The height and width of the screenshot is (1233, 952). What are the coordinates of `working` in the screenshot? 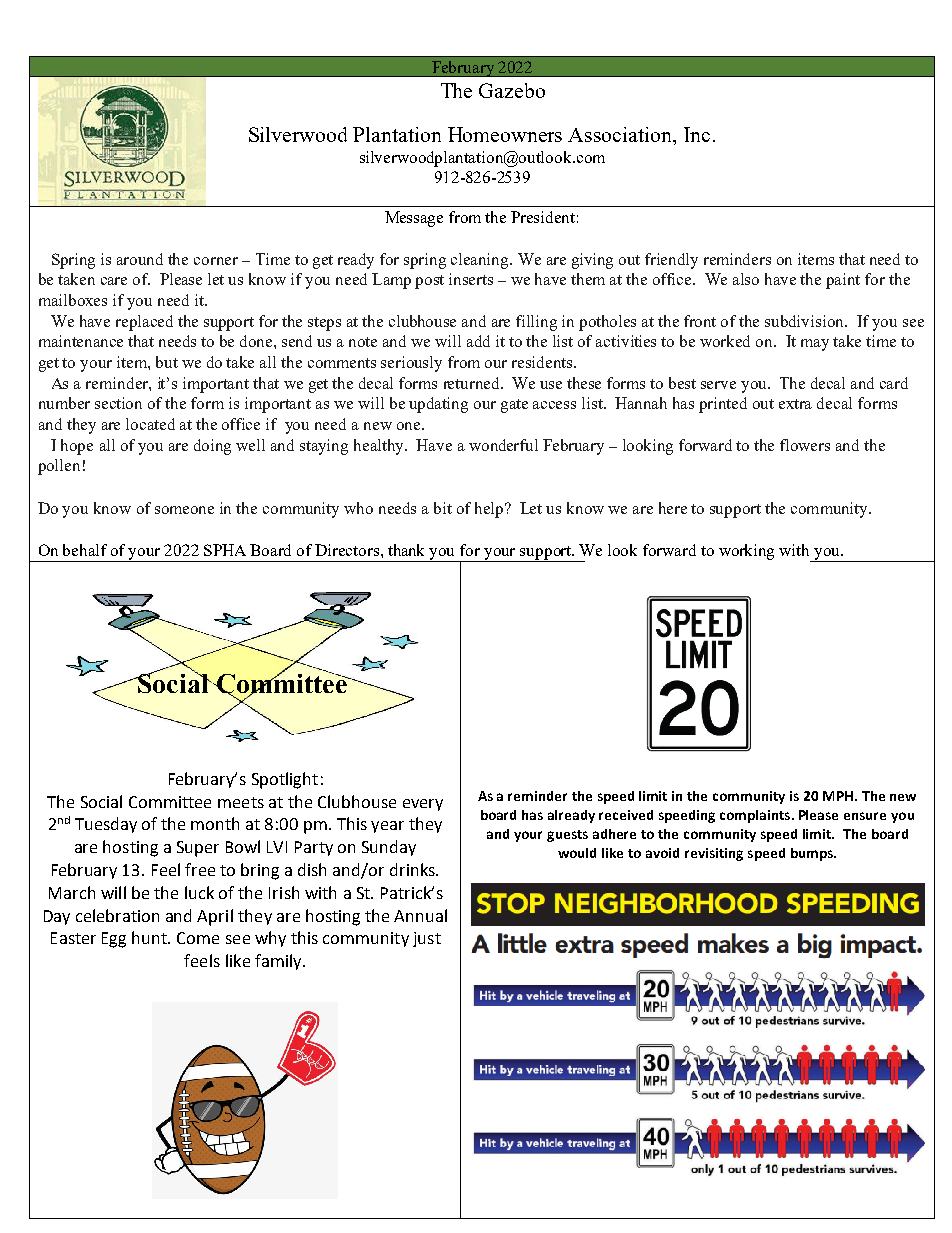 It's located at (746, 552).
